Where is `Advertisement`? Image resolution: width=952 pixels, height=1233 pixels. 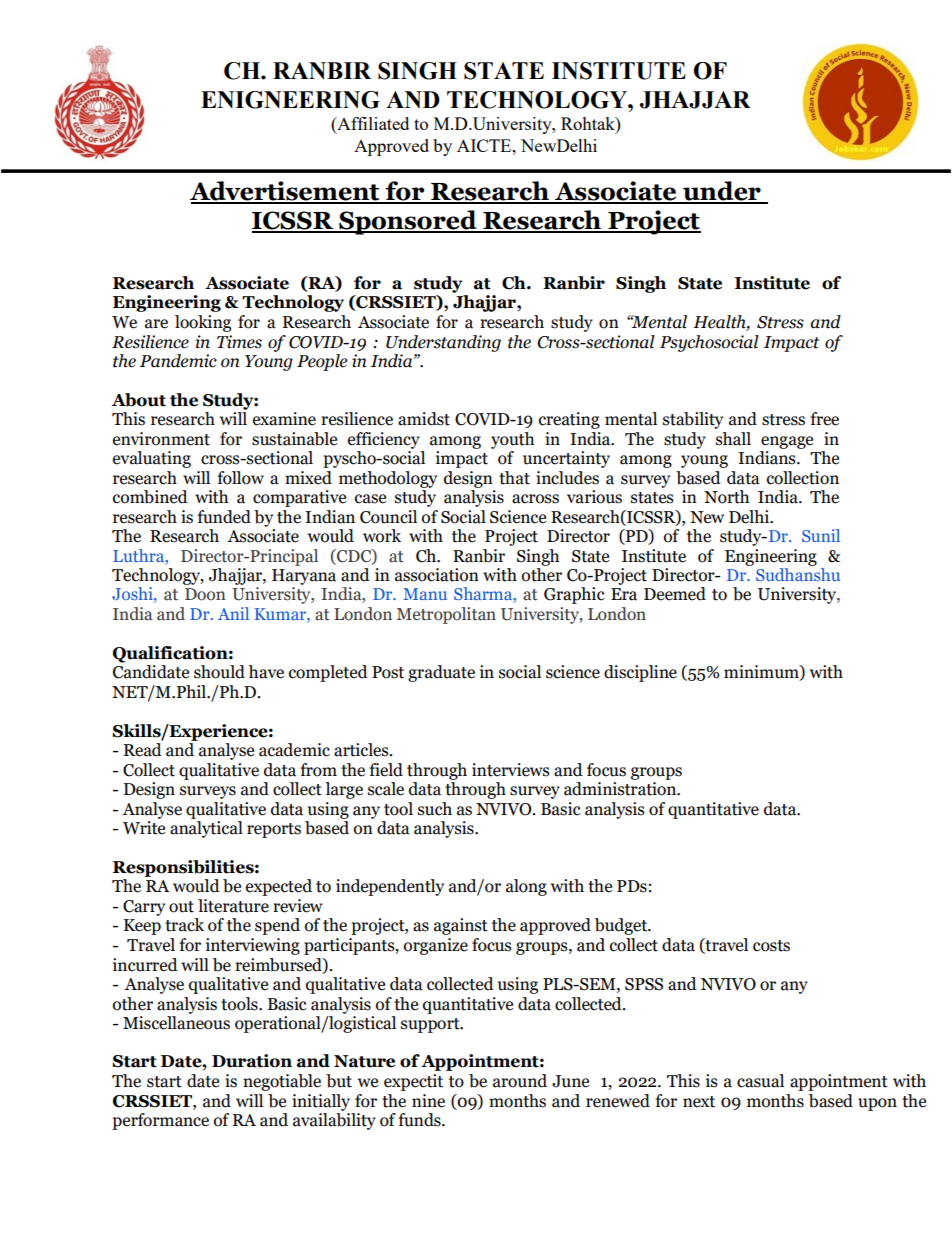
Advertisement is located at coordinates (286, 192).
